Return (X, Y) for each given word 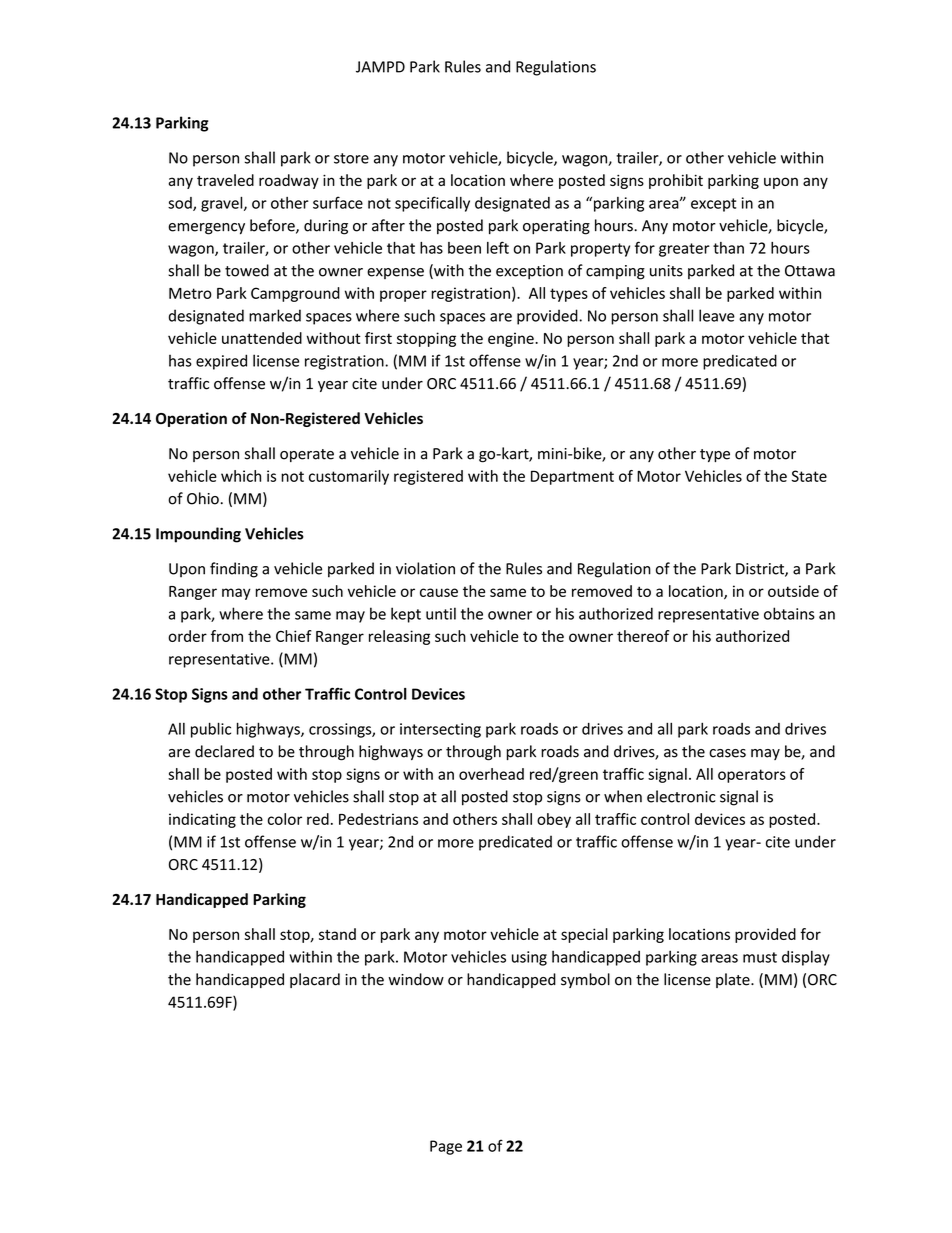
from (227, 636)
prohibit (676, 181)
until (441, 613)
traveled (225, 180)
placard (315, 980)
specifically (432, 204)
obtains (789, 613)
